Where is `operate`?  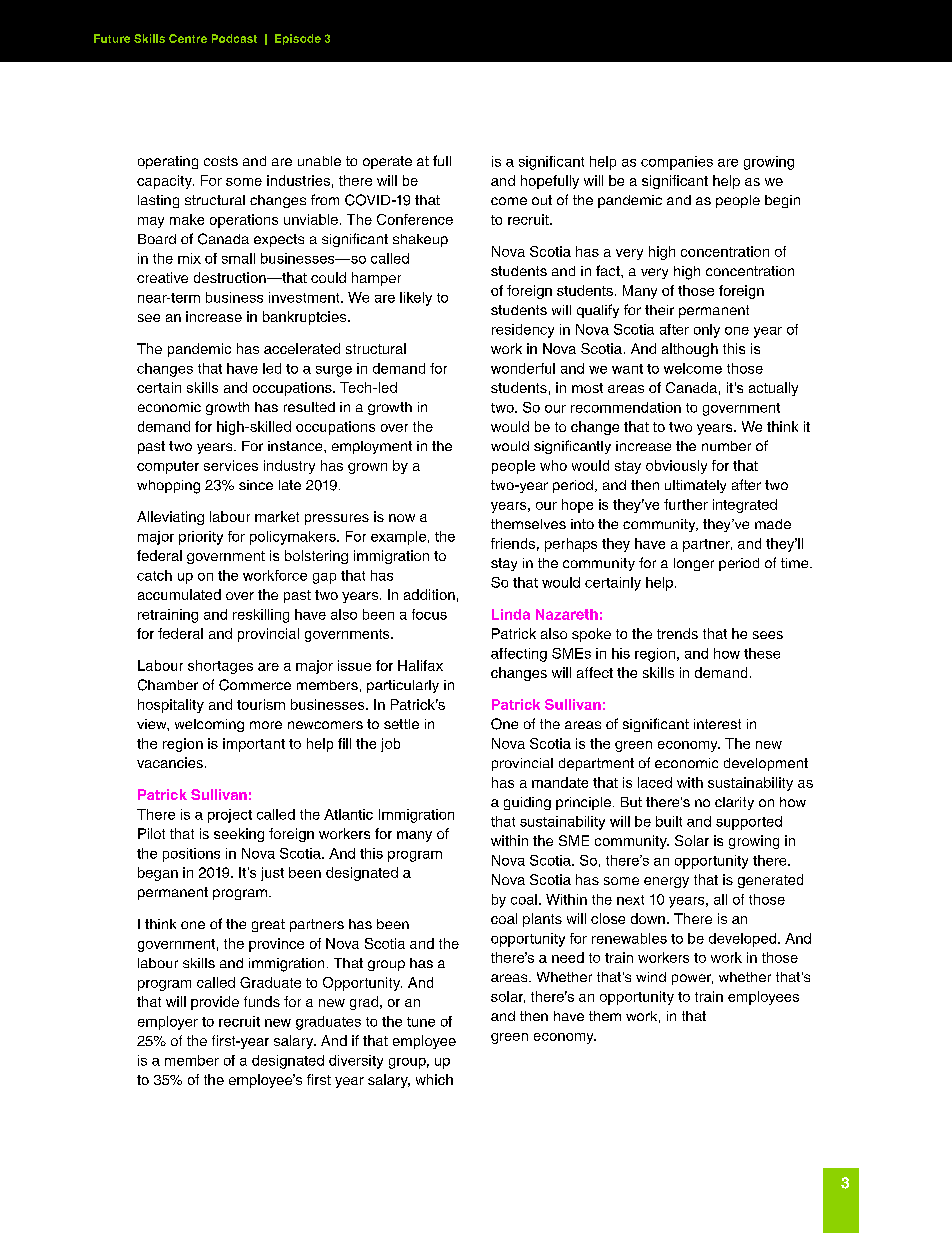
operate is located at coordinates (387, 162).
